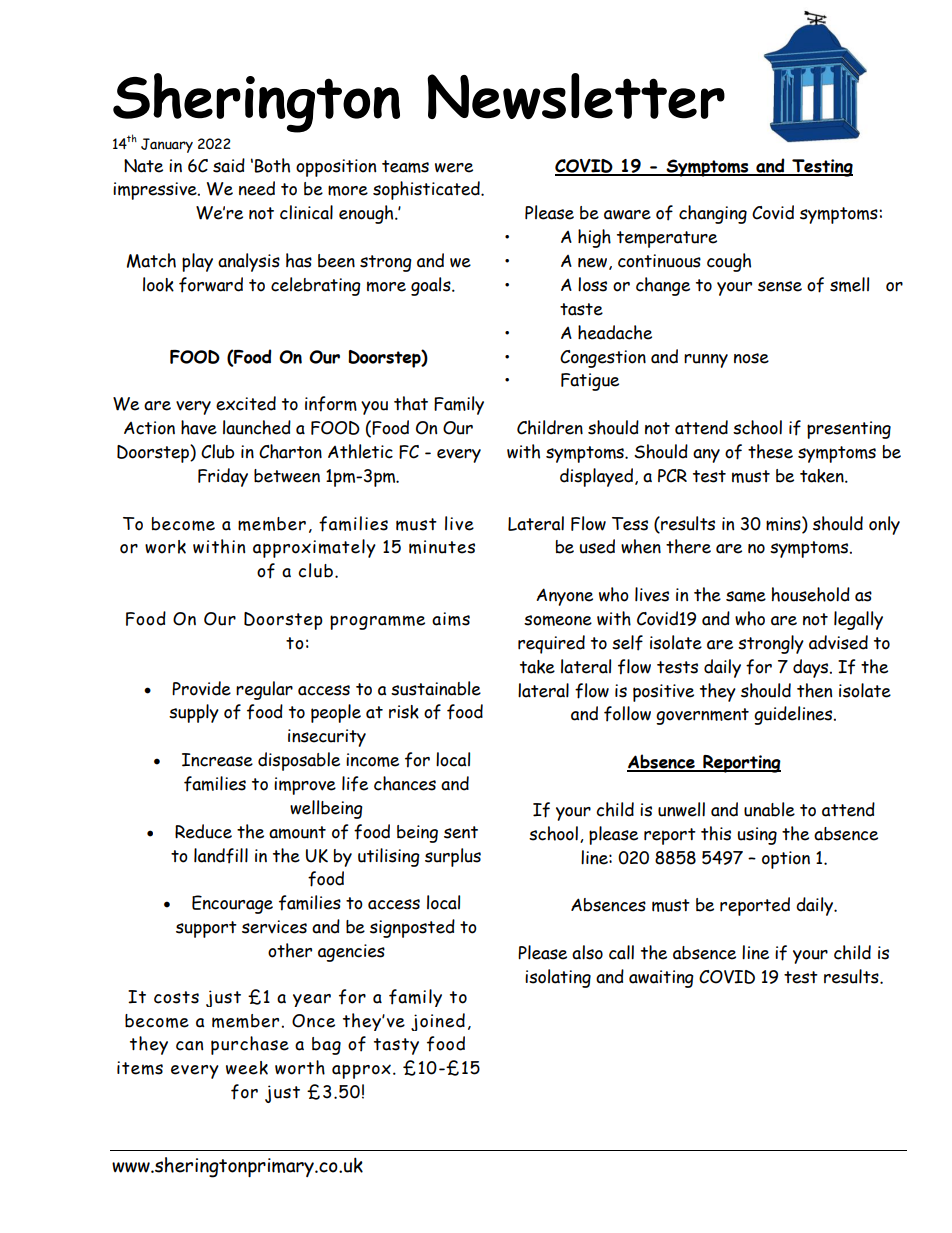  What do you see at coordinates (211, 285) in the document?
I see `forward` at bounding box center [211, 285].
